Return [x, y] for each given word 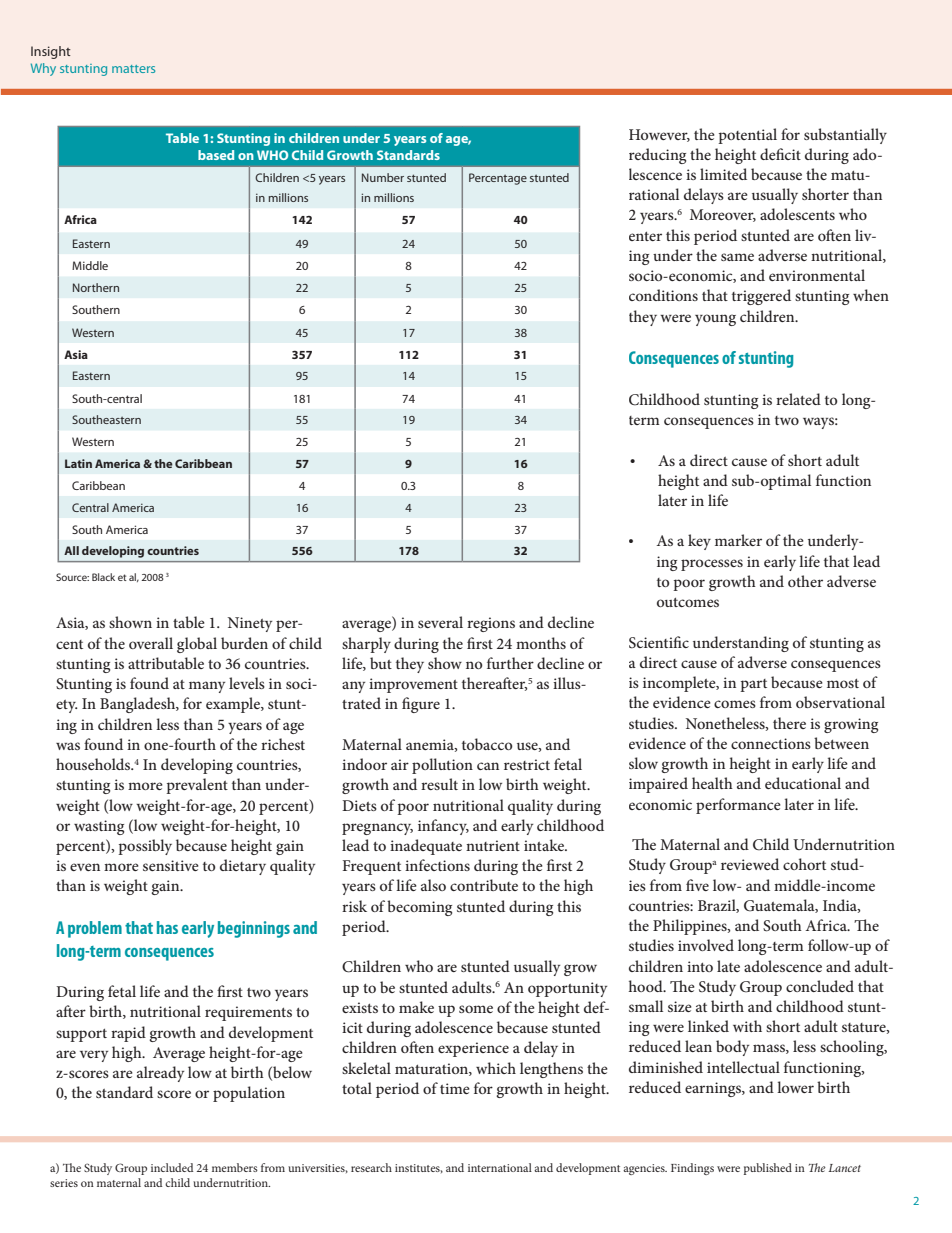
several [440, 622]
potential [747, 136]
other [805, 581]
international [500, 1167]
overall [151, 643]
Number [383, 177]
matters [133, 69]
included [172, 1167]
